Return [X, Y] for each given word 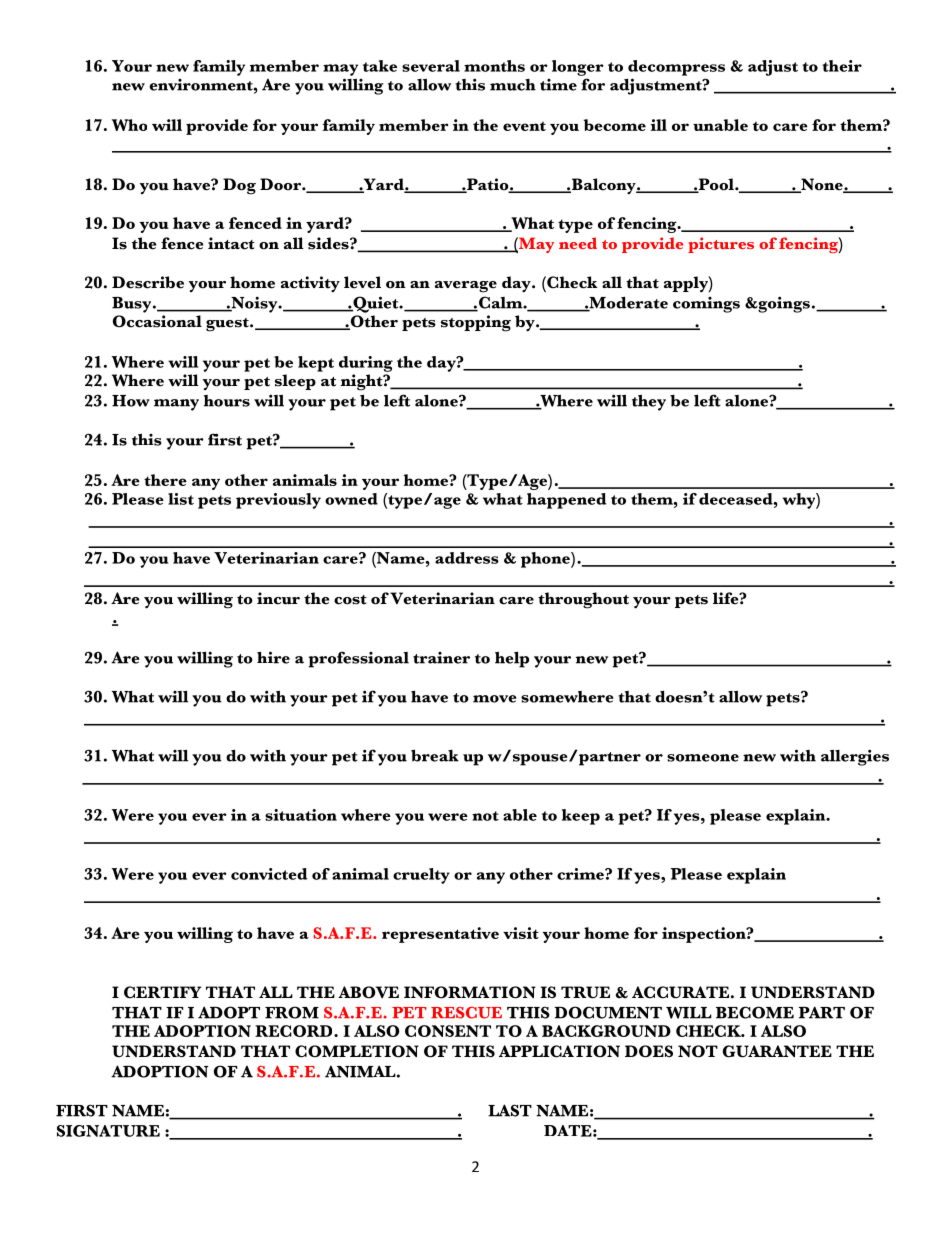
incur [278, 598]
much [513, 85]
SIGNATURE [108, 1131]
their [842, 66]
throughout [583, 600]
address [467, 558]
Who [129, 125]
